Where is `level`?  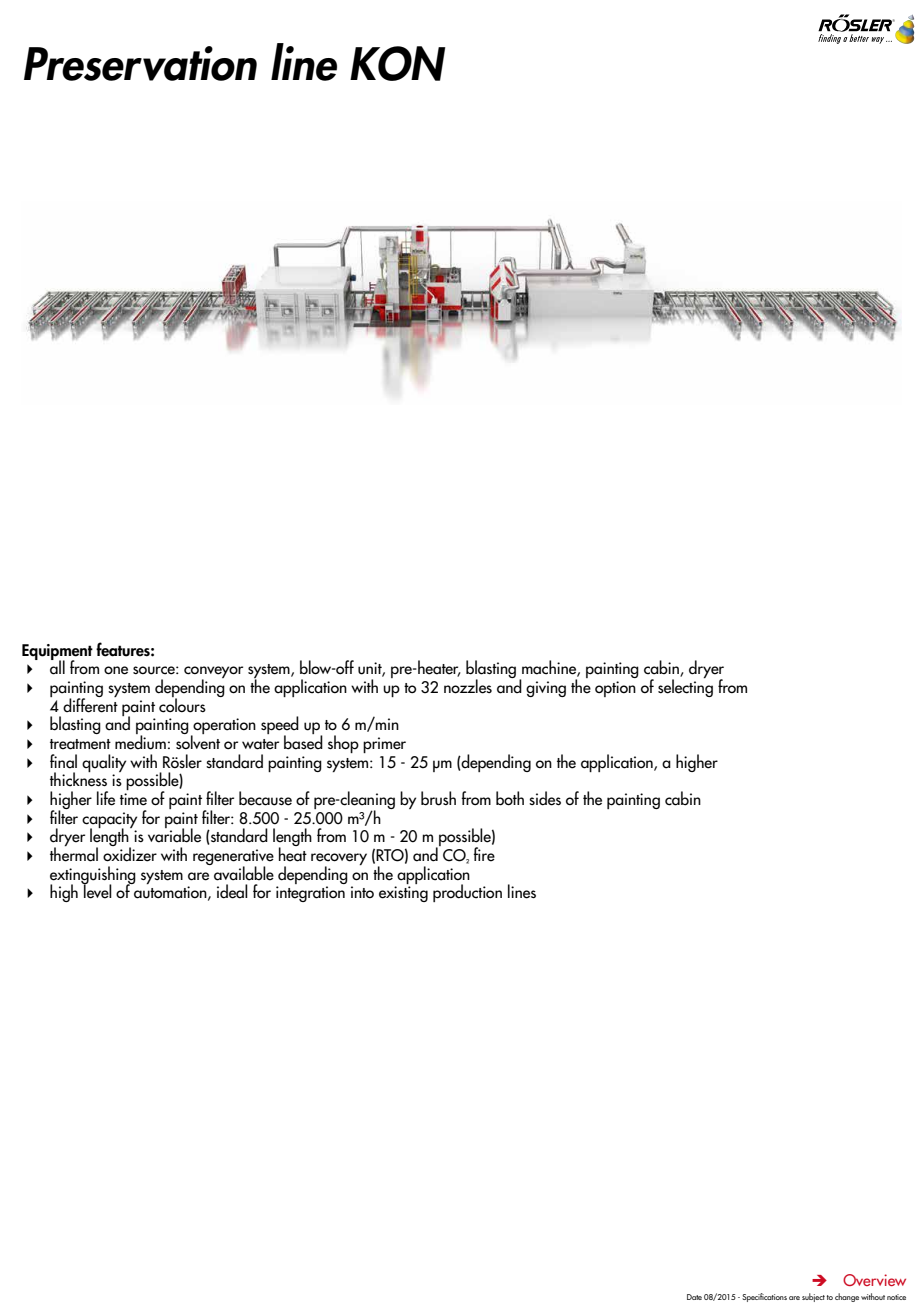
level is located at coordinates (97, 890).
